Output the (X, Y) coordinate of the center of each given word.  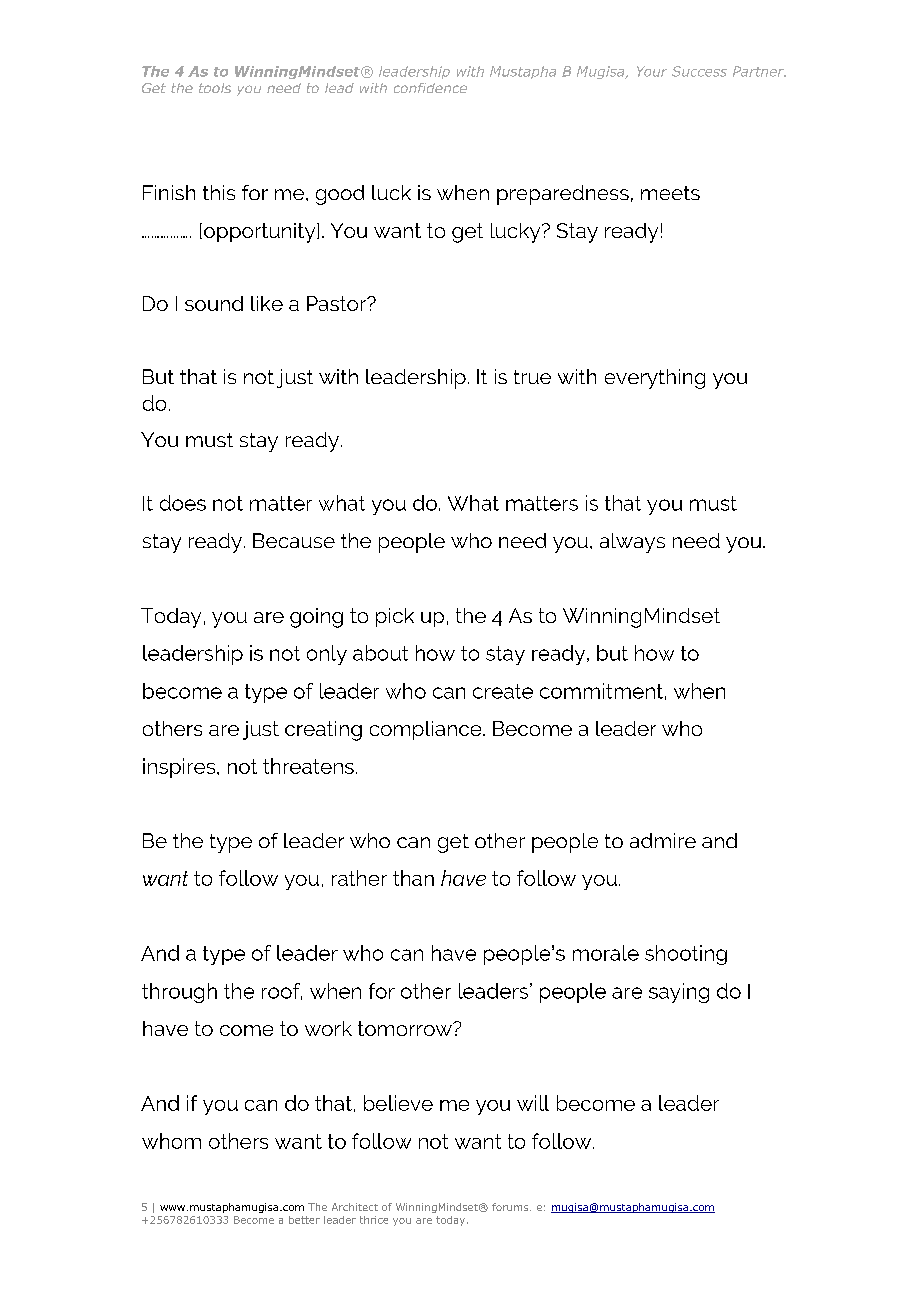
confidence (430, 88)
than (413, 878)
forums (511, 1207)
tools (215, 88)
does (183, 503)
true (532, 377)
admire (663, 840)
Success (699, 71)
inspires (180, 768)
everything (655, 379)
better (304, 1220)
